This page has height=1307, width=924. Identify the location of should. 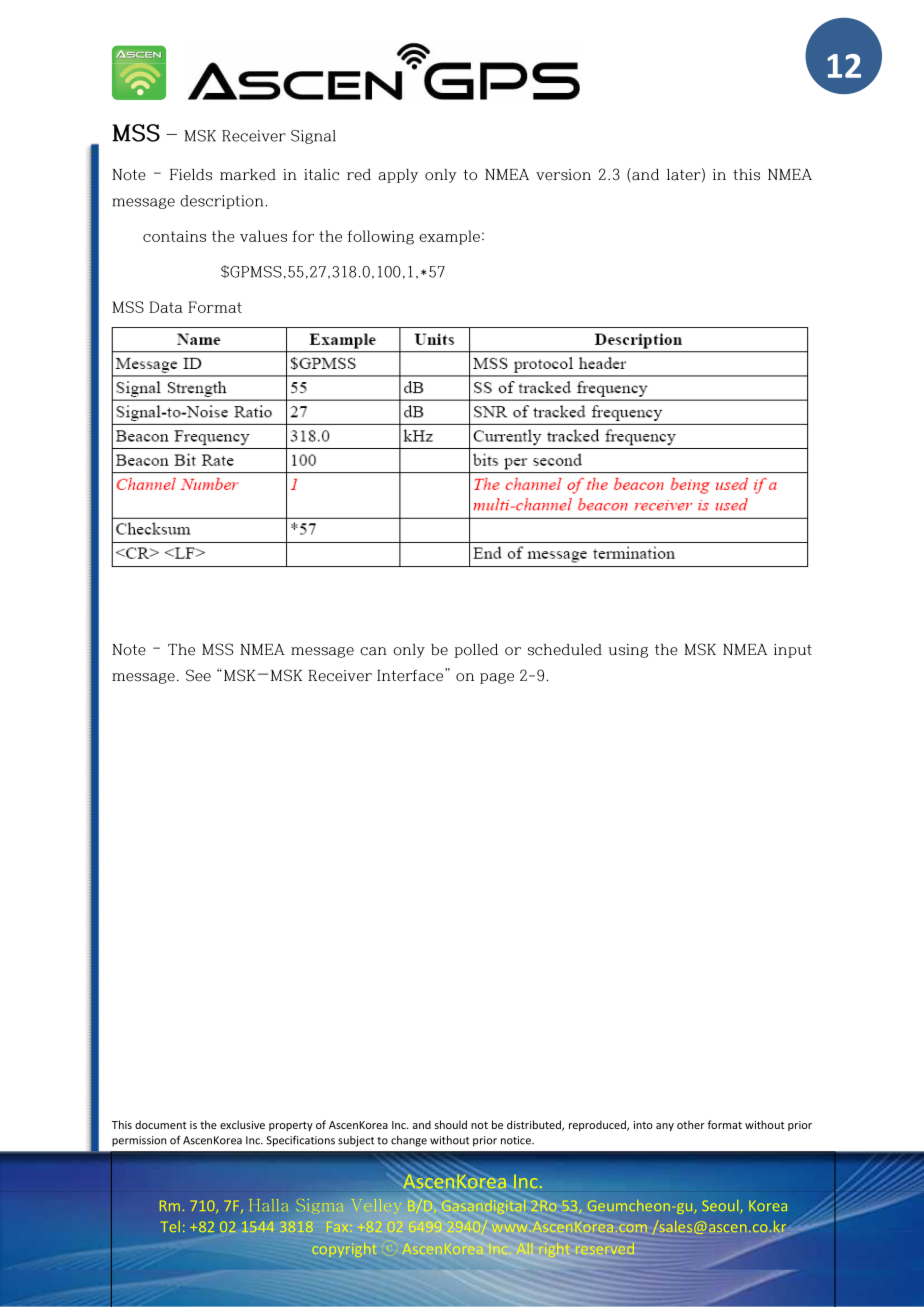
(451, 1124).
